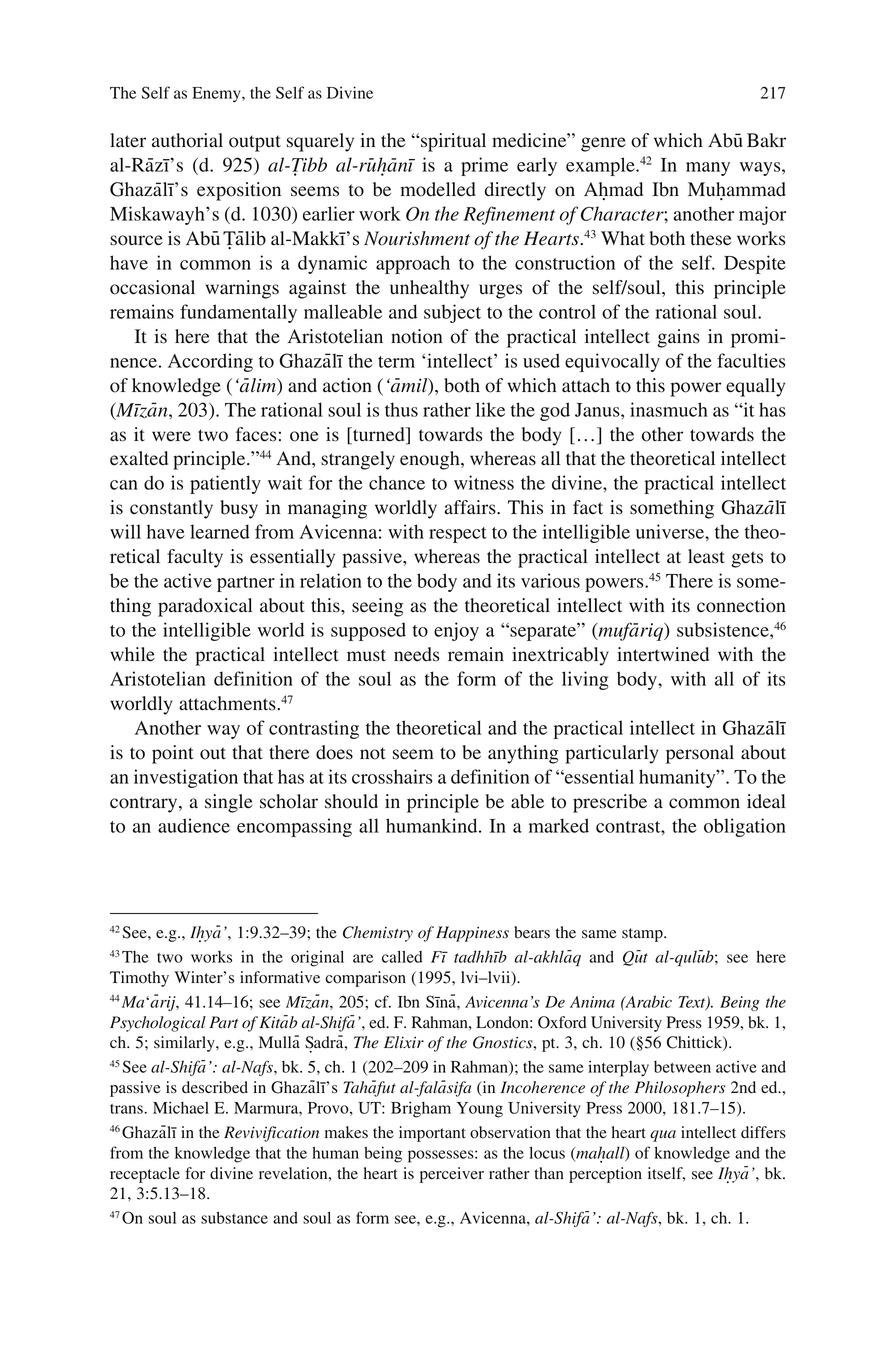  I want to click on perception, so click(605, 1175).
